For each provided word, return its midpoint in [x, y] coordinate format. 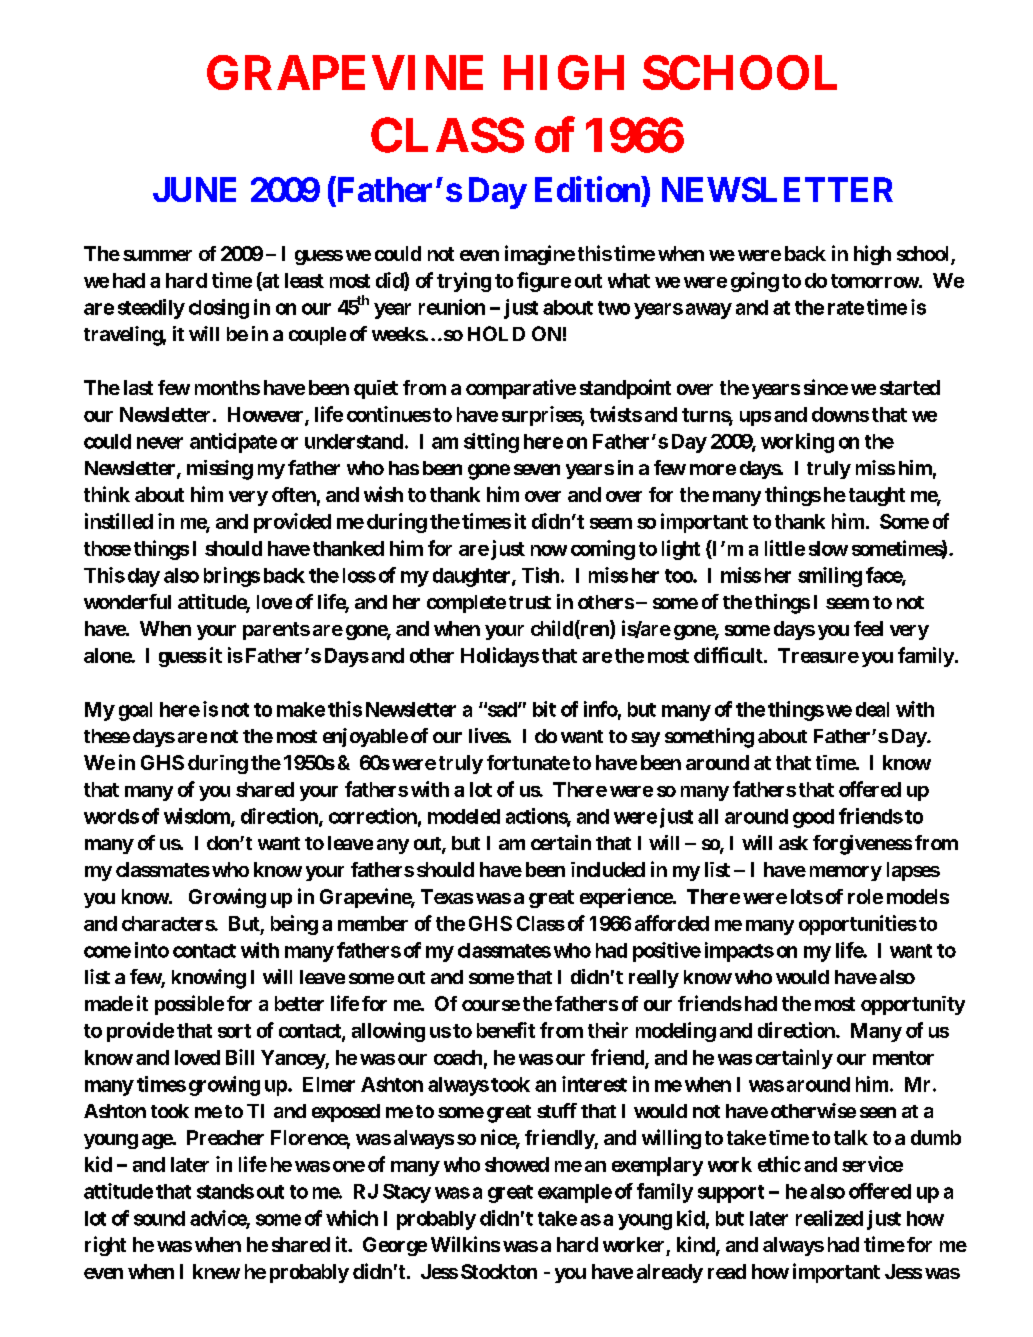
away [709, 311]
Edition [588, 189]
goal [135, 711]
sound [159, 1218]
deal [872, 709]
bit [544, 709]
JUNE [194, 189]
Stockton [499, 1271]
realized [829, 1218]
